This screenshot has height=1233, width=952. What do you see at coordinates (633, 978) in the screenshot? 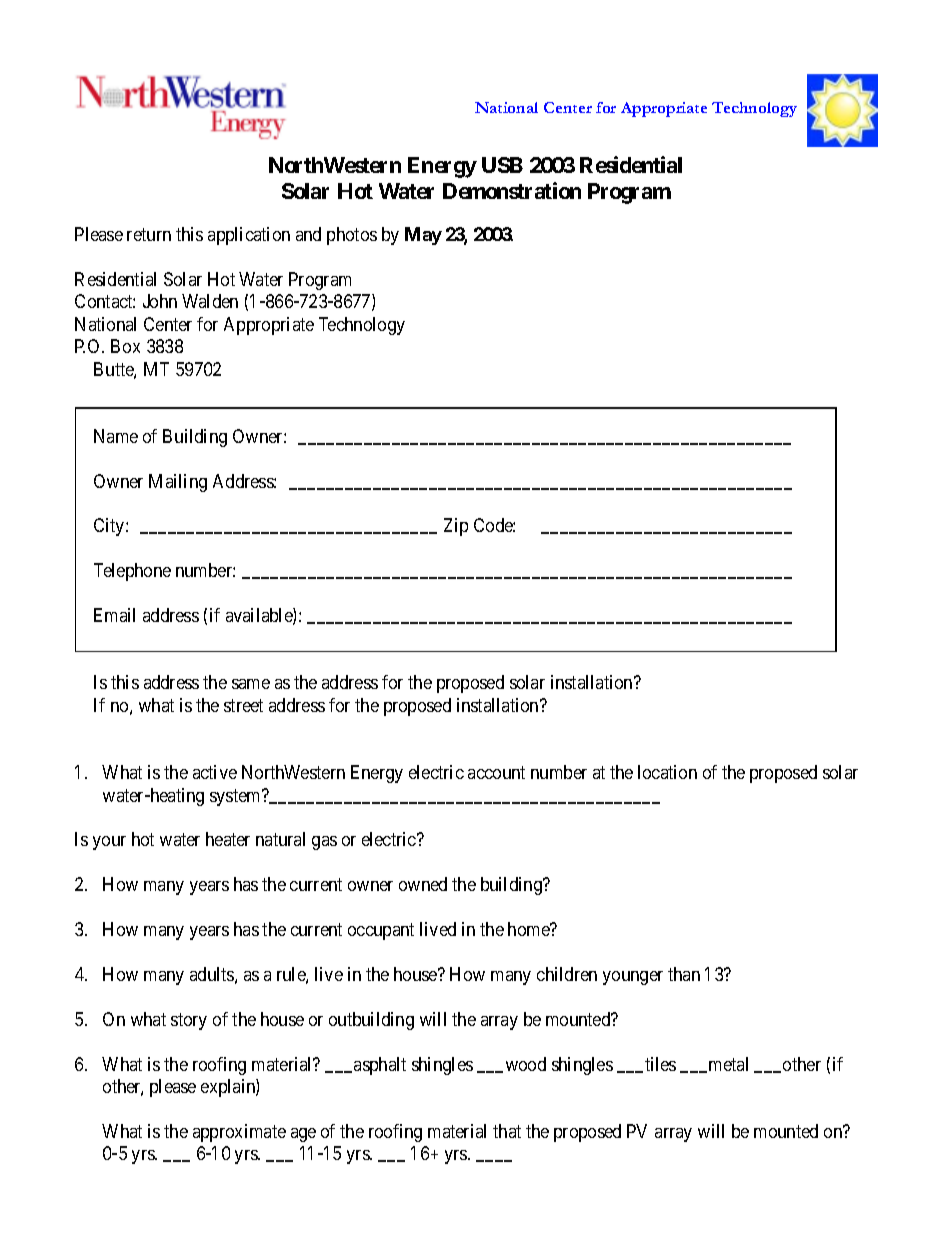
I see `younger` at bounding box center [633, 978].
